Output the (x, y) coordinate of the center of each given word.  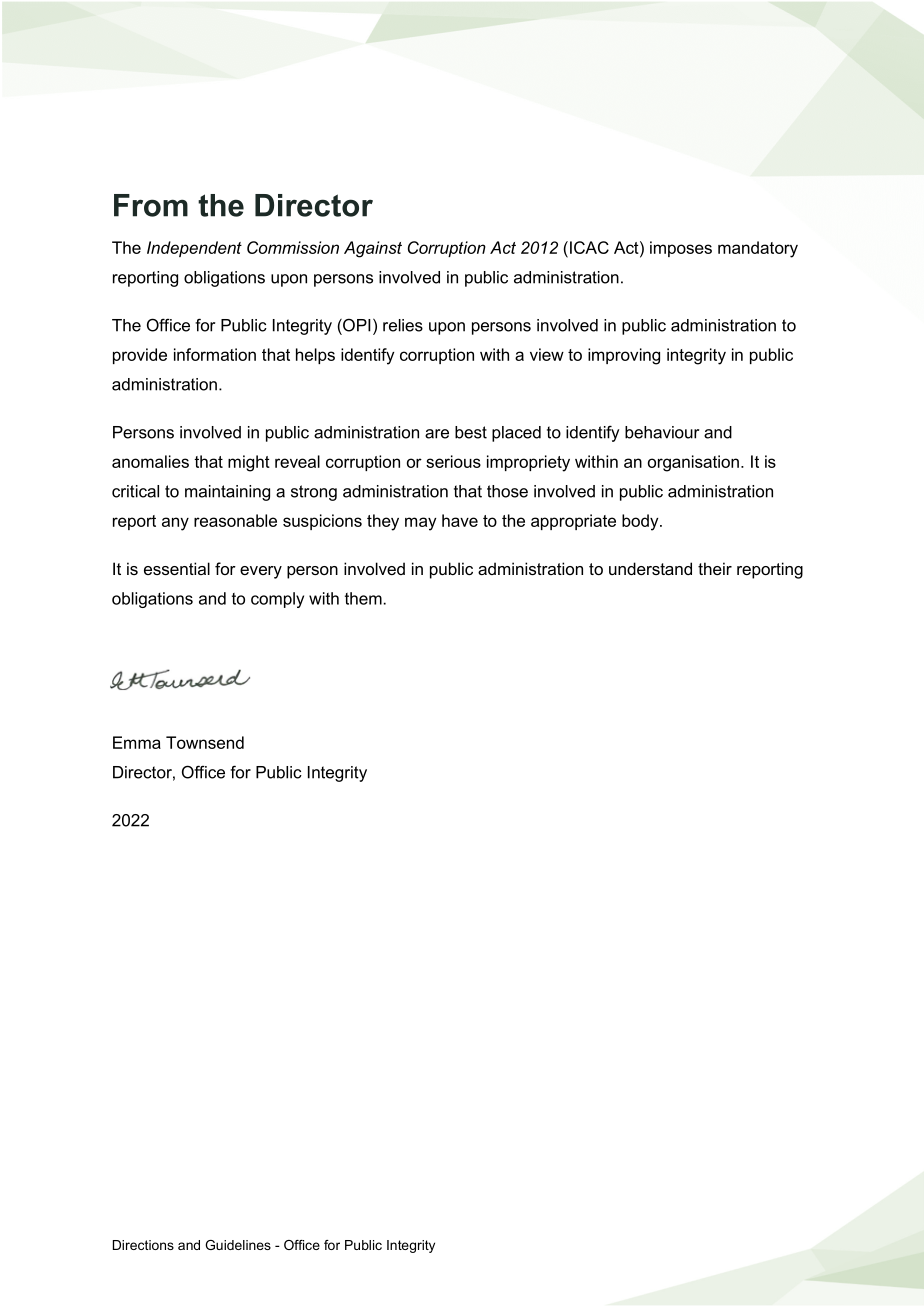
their (715, 568)
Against (373, 249)
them (363, 598)
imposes (681, 249)
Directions (143, 1245)
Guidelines (238, 1245)
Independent (194, 249)
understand (650, 568)
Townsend (205, 742)
